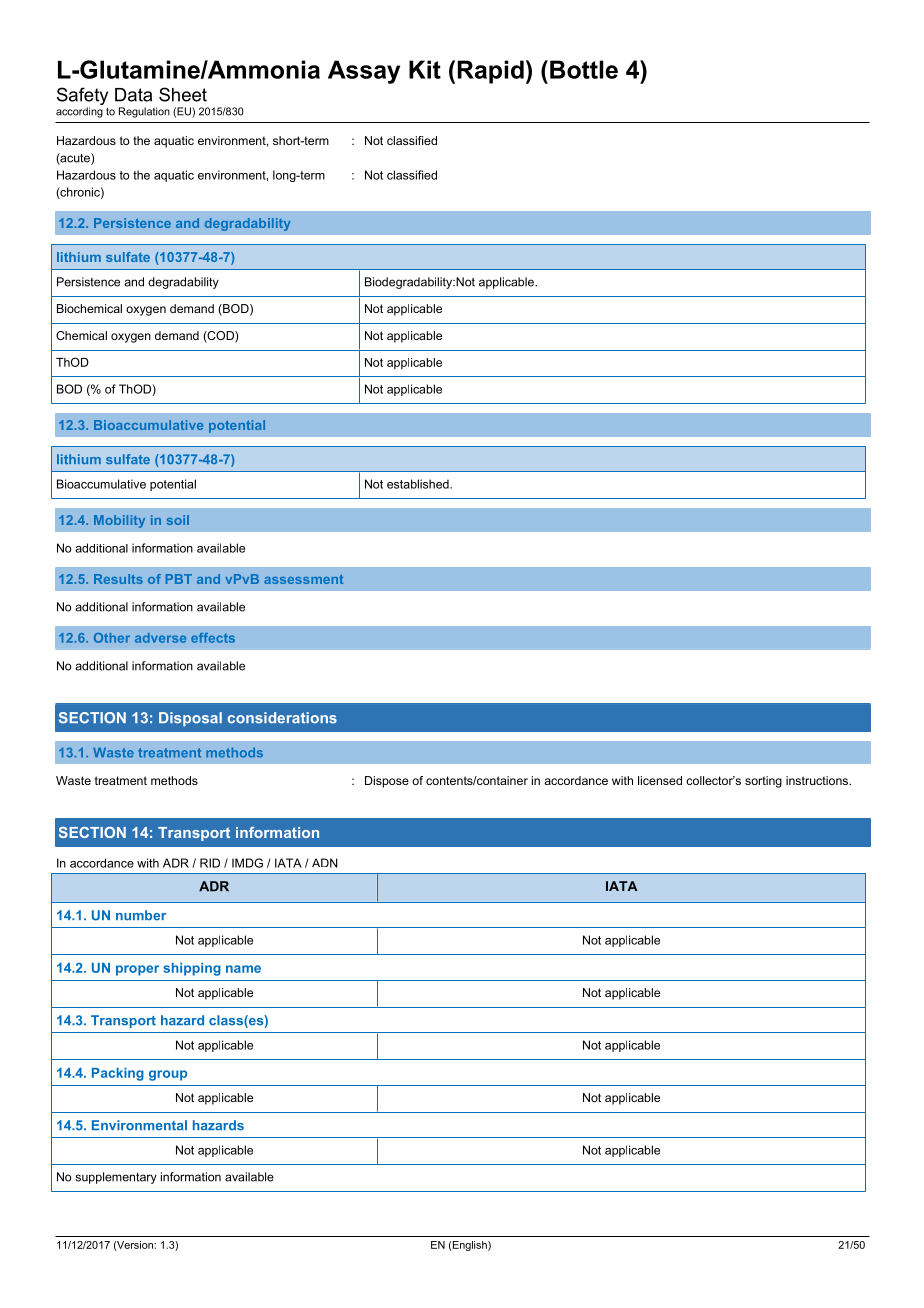  What do you see at coordinates (387, 782) in the image?
I see `Dispose` at bounding box center [387, 782].
